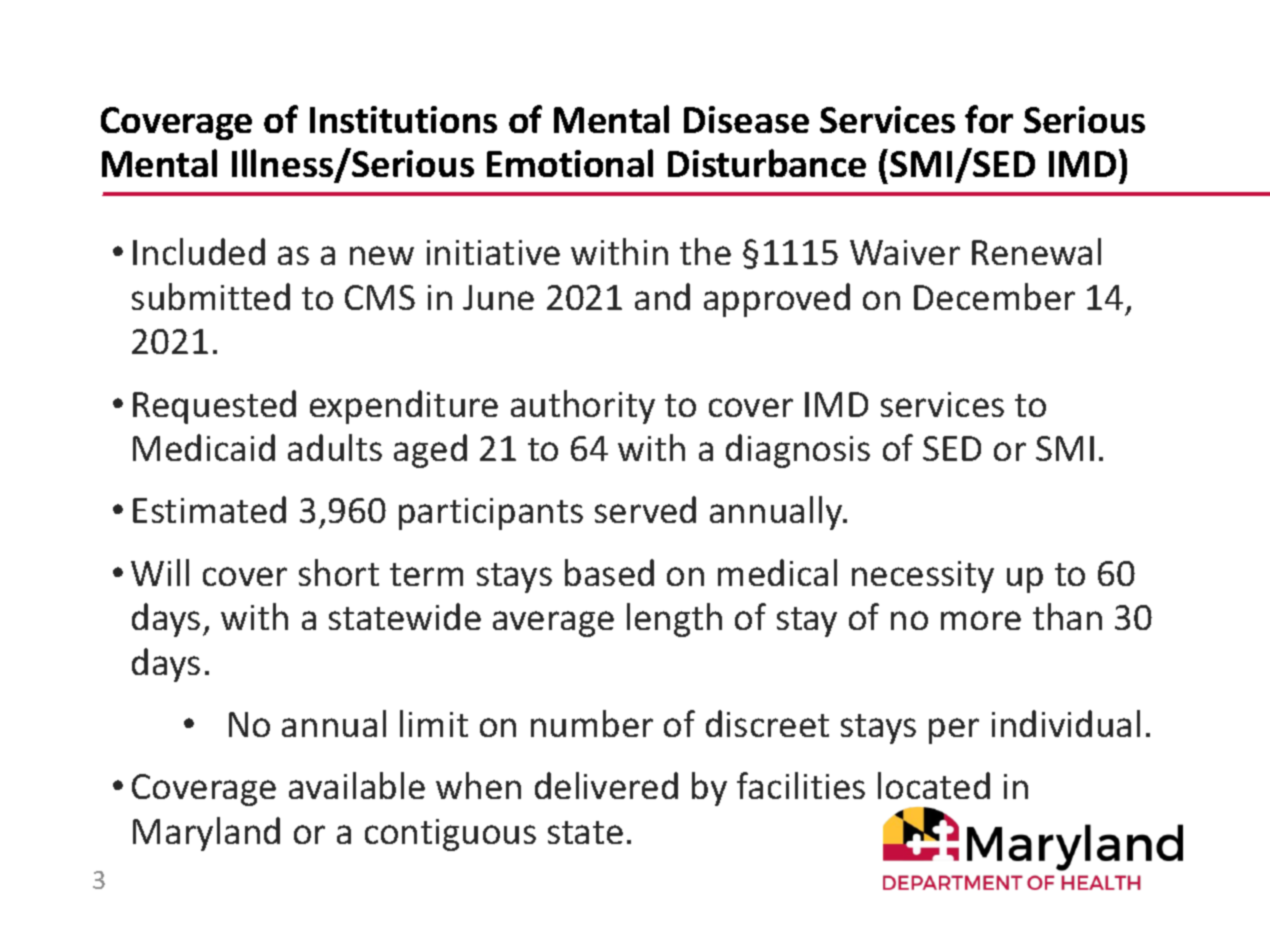 Image resolution: width=1270 pixels, height=952 pixels. What do you see at coordinates (570, 163) in the document?
I see `Emotional` at bounding box center [570, 163].
